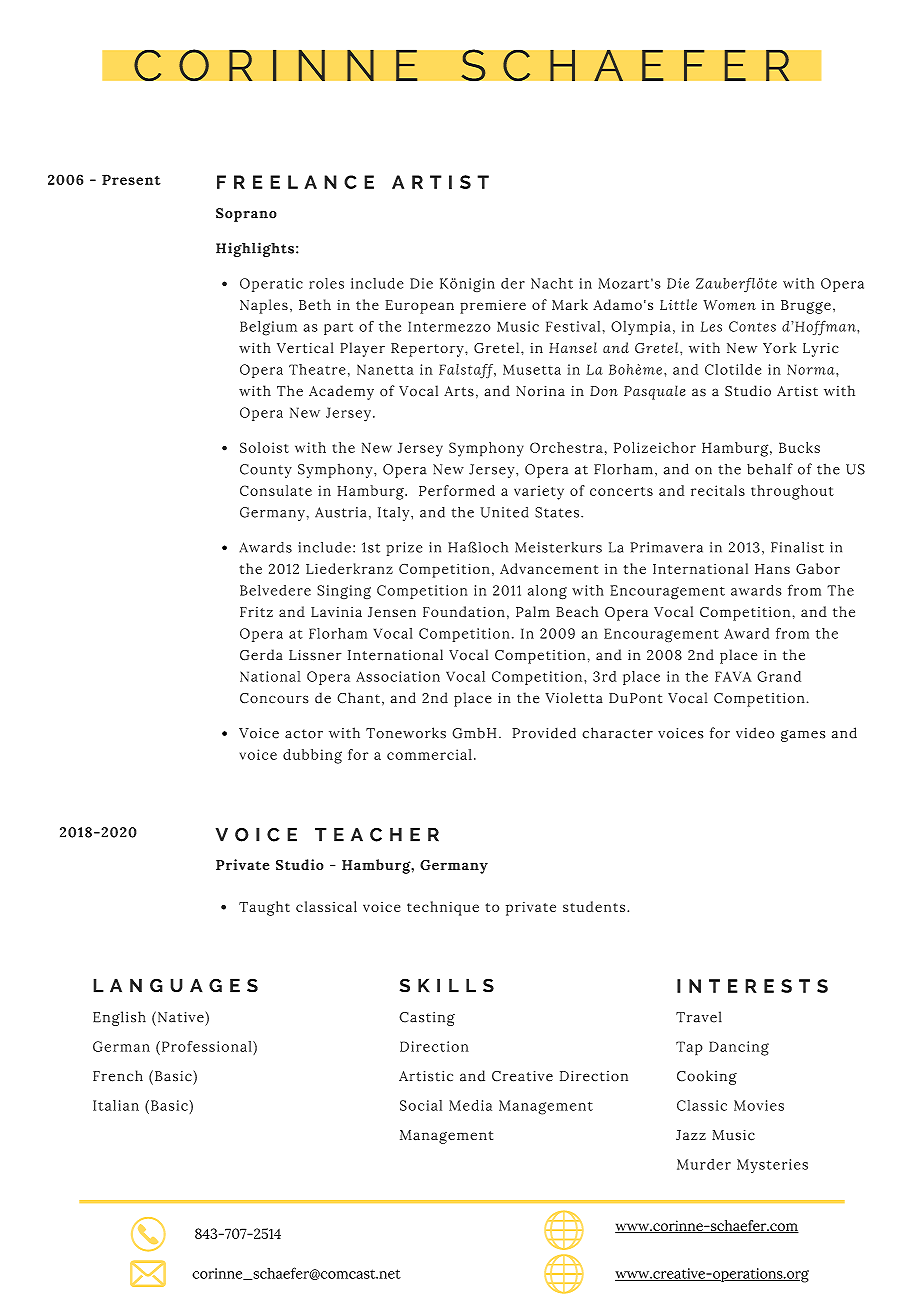 The width and height of the screenshot is (924, 1309). What do you see at coordinates (504, 512) in the screenshot?
I see `United` at bounding box center [504, 512].
